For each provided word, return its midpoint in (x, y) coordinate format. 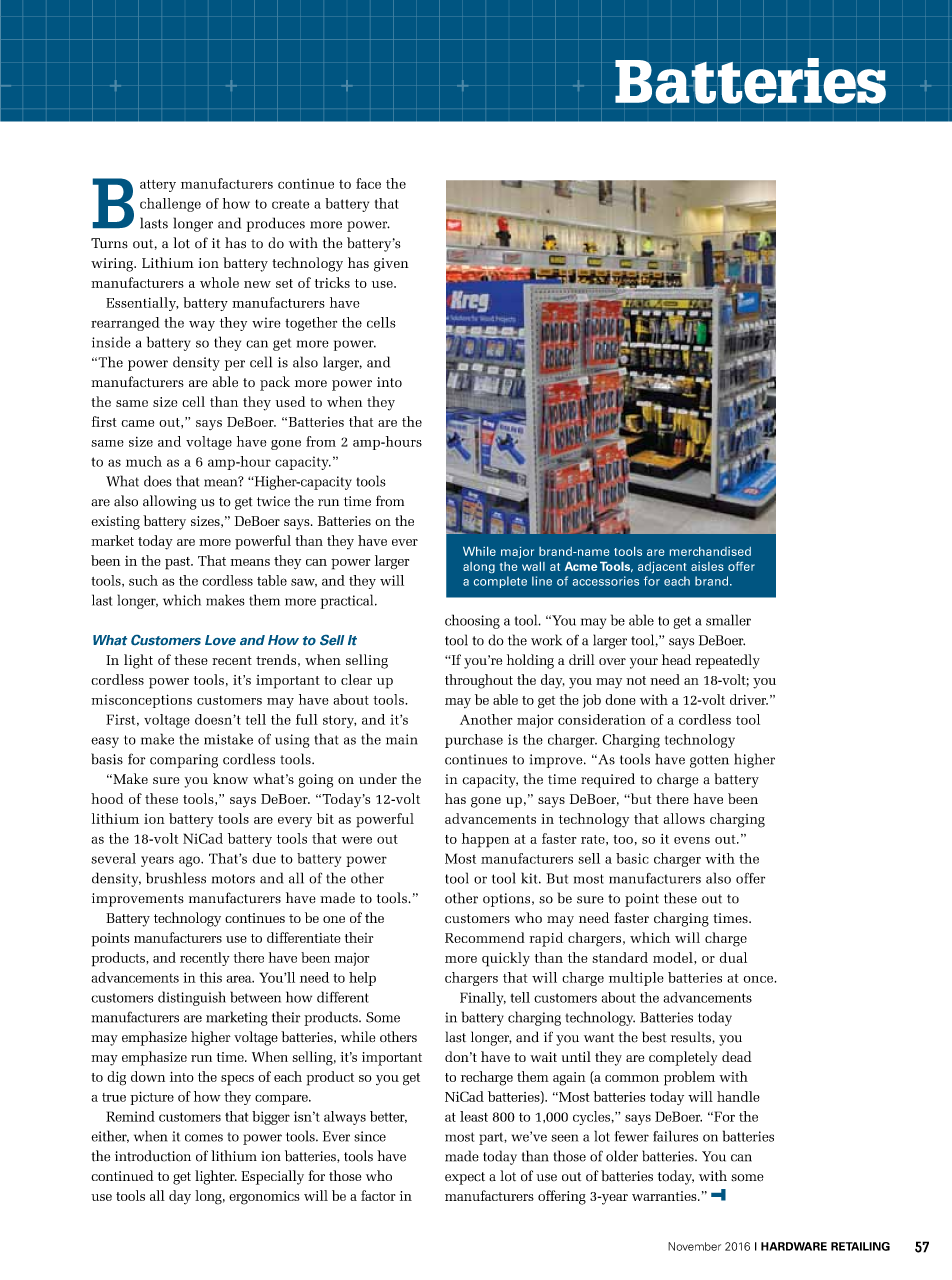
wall (533, 566)
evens (692, 840)
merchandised (710, 551)
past (179, 563)
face (368, 183)
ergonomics (264, 1198)
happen (485, 840)
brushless (176, 878)
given (391, 265)
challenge (170, 205)
